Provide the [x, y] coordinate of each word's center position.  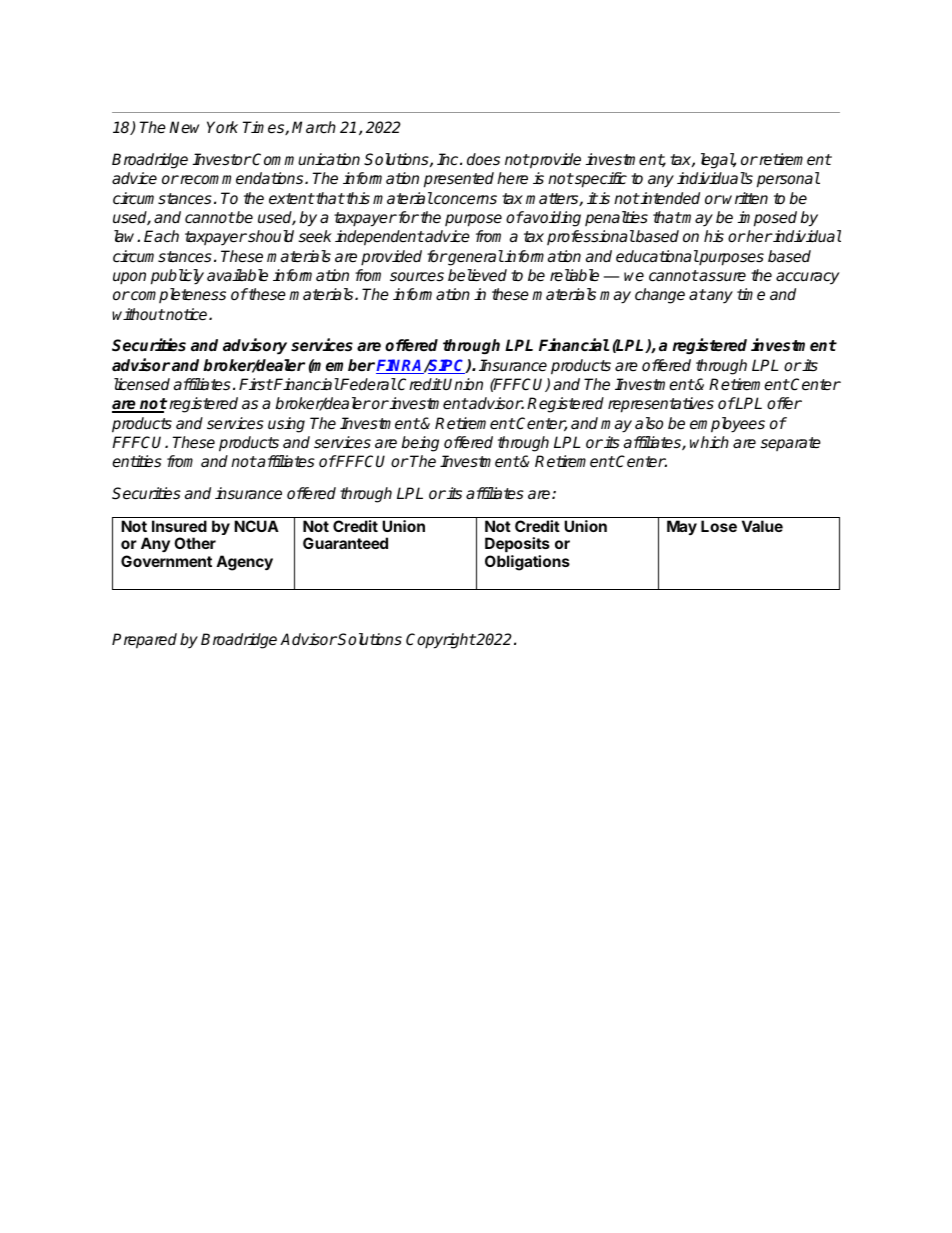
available [237, 275]
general [475, 258]
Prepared [144, 641]
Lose [719, 526]
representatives [661, 405]
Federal [367, 384]
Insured [179, 526]
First [256, 384]
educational [657, 256]
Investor [222, 159]
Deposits [517, 546]
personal [788, 180]
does [483, 159]
